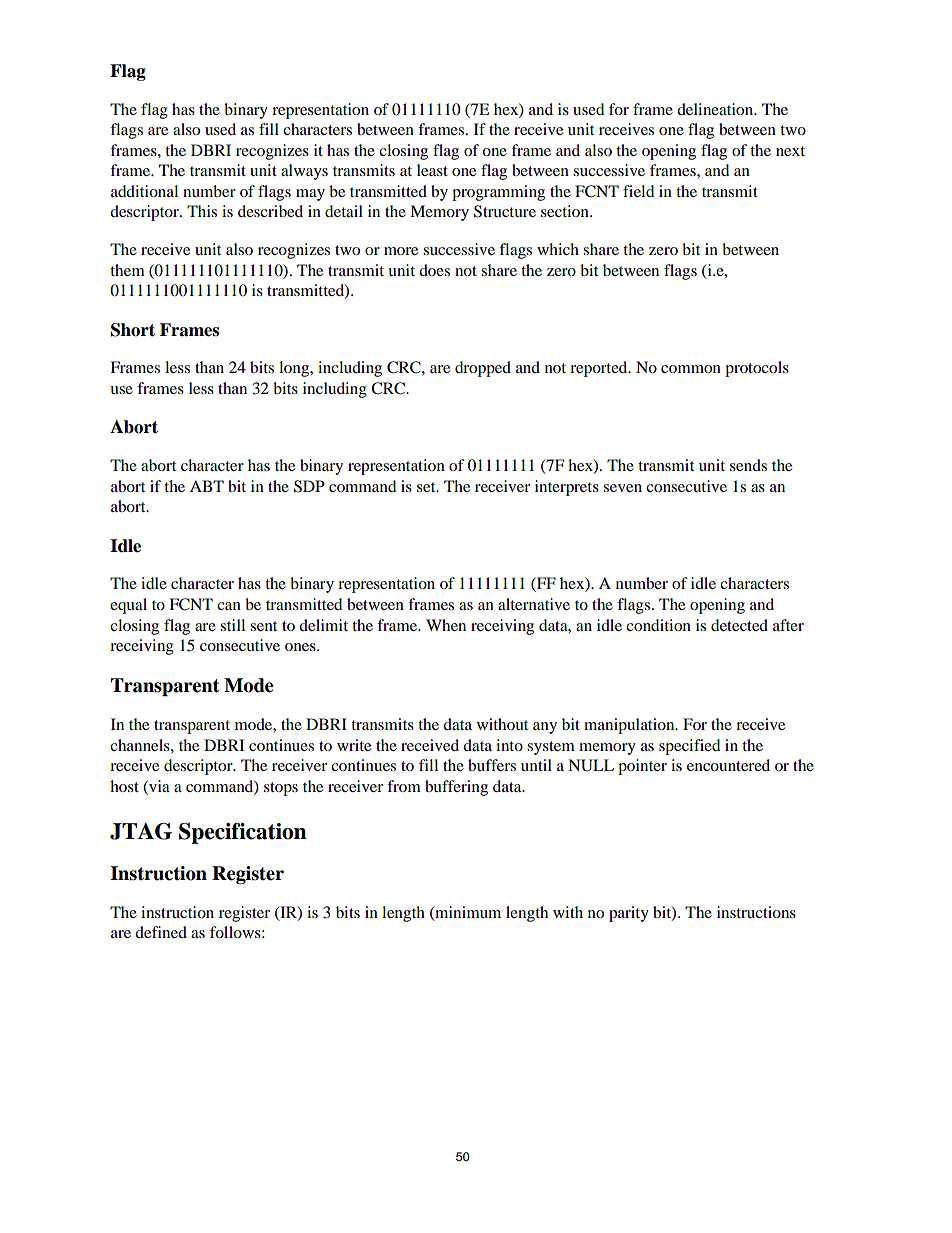  What do you see at coordinates (509, 745) in the document?
I see `into` at bounding box center [509, 745].
